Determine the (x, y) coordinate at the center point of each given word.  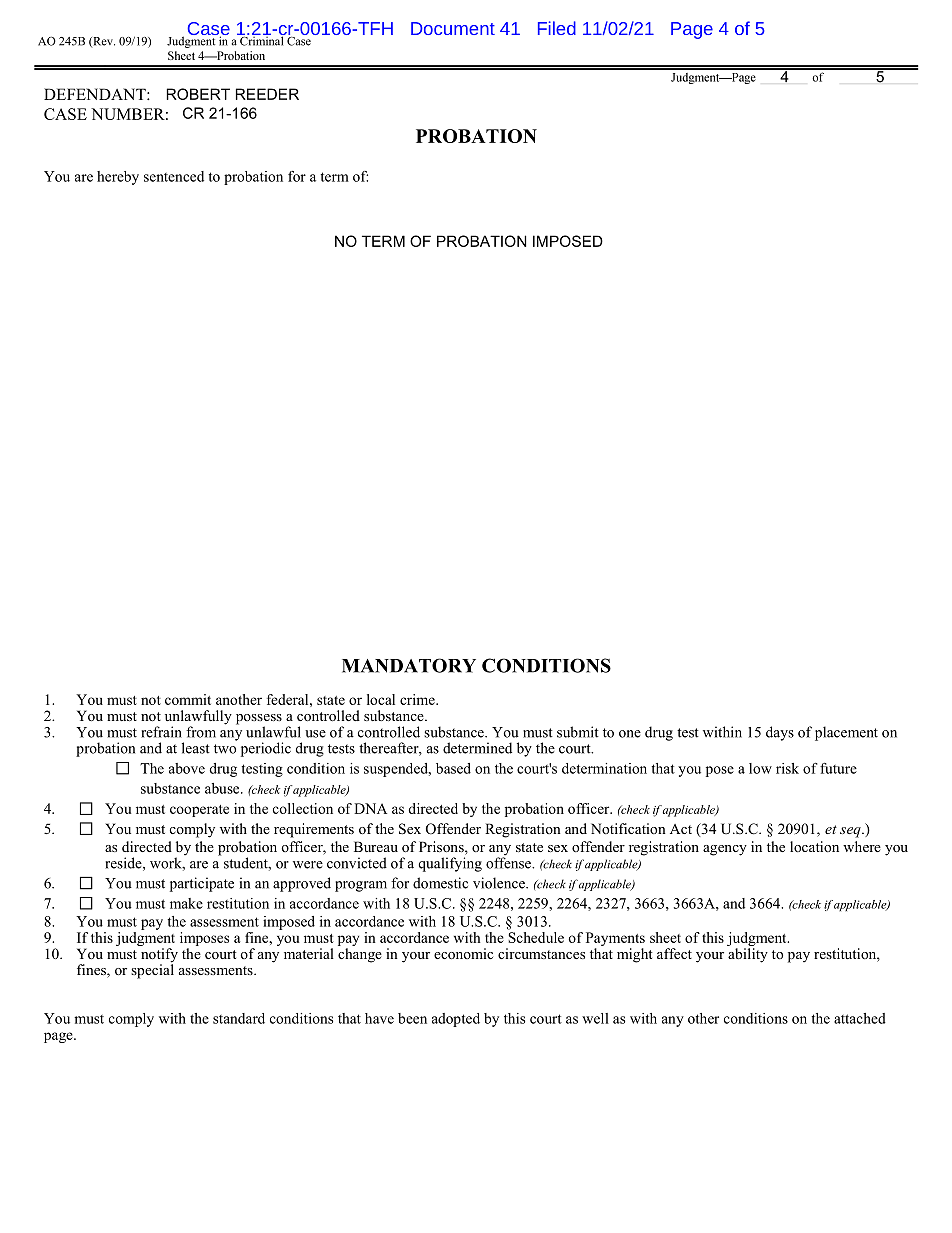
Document (453, 28)
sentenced (174, 176)
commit (188, 699)
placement (846, 733)
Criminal (262, 40)
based (453, 768)
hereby (118, 178)
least (196, 748)
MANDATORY (409, 665)
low (760, 768)
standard (239, 1018)
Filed (557, 28)
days (780, 733)
